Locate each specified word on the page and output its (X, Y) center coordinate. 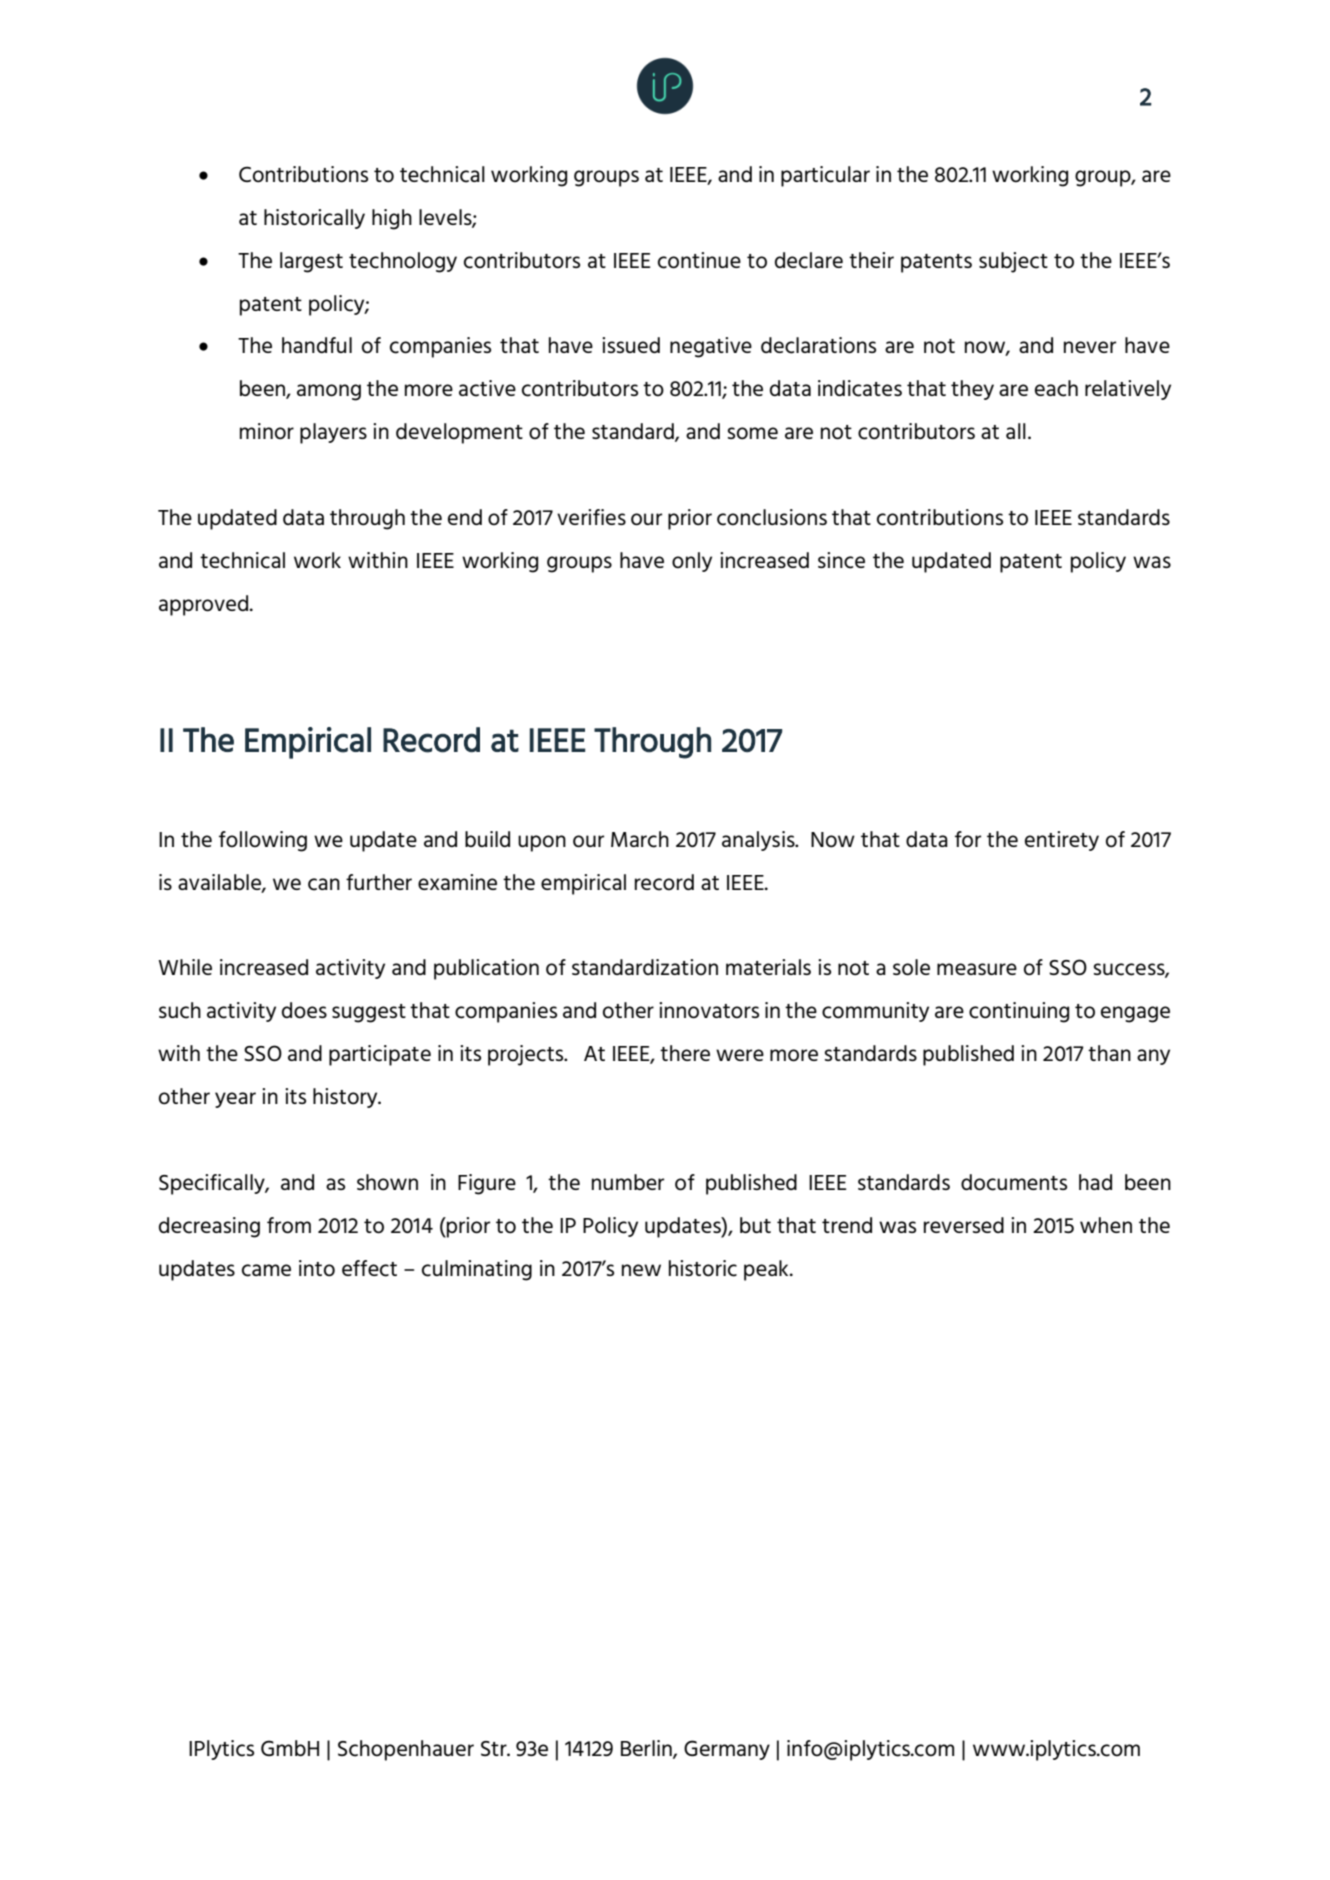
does (304, 1010)
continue (699, 260)
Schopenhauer (406, 1750)
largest (311, 262)
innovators (709, 1010)
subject (1013, 262)
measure (977, 969)
